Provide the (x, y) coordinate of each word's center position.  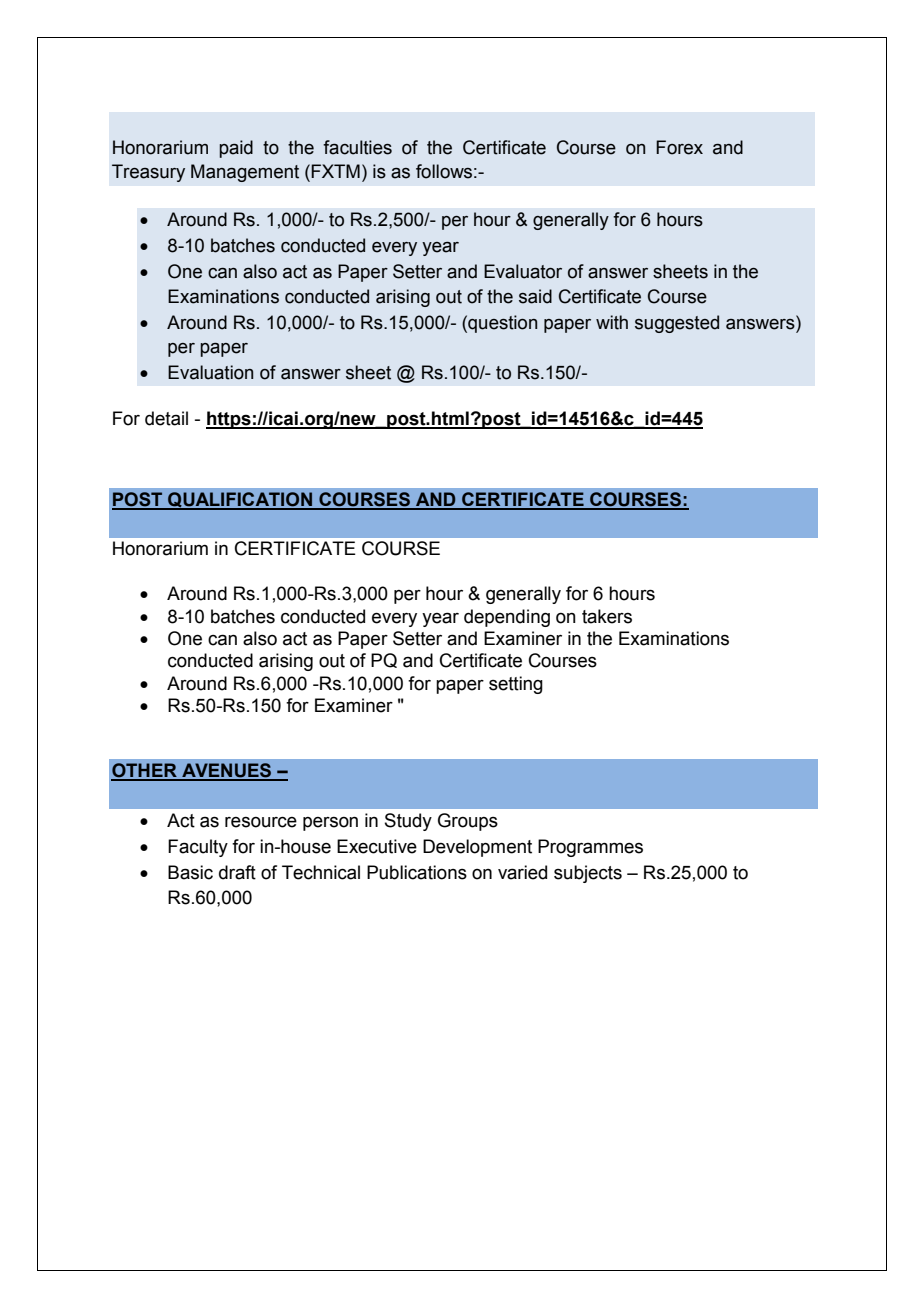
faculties (357, 147)
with (612, 322)
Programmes (590, 848)
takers (607, 616)
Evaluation (210, 372)
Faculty (198, 848)
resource (261, 822)
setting (516, 685)
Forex (679, 147)
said (535, 296)
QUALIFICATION (240, 501)
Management (245, 173)
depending (507, 618)
